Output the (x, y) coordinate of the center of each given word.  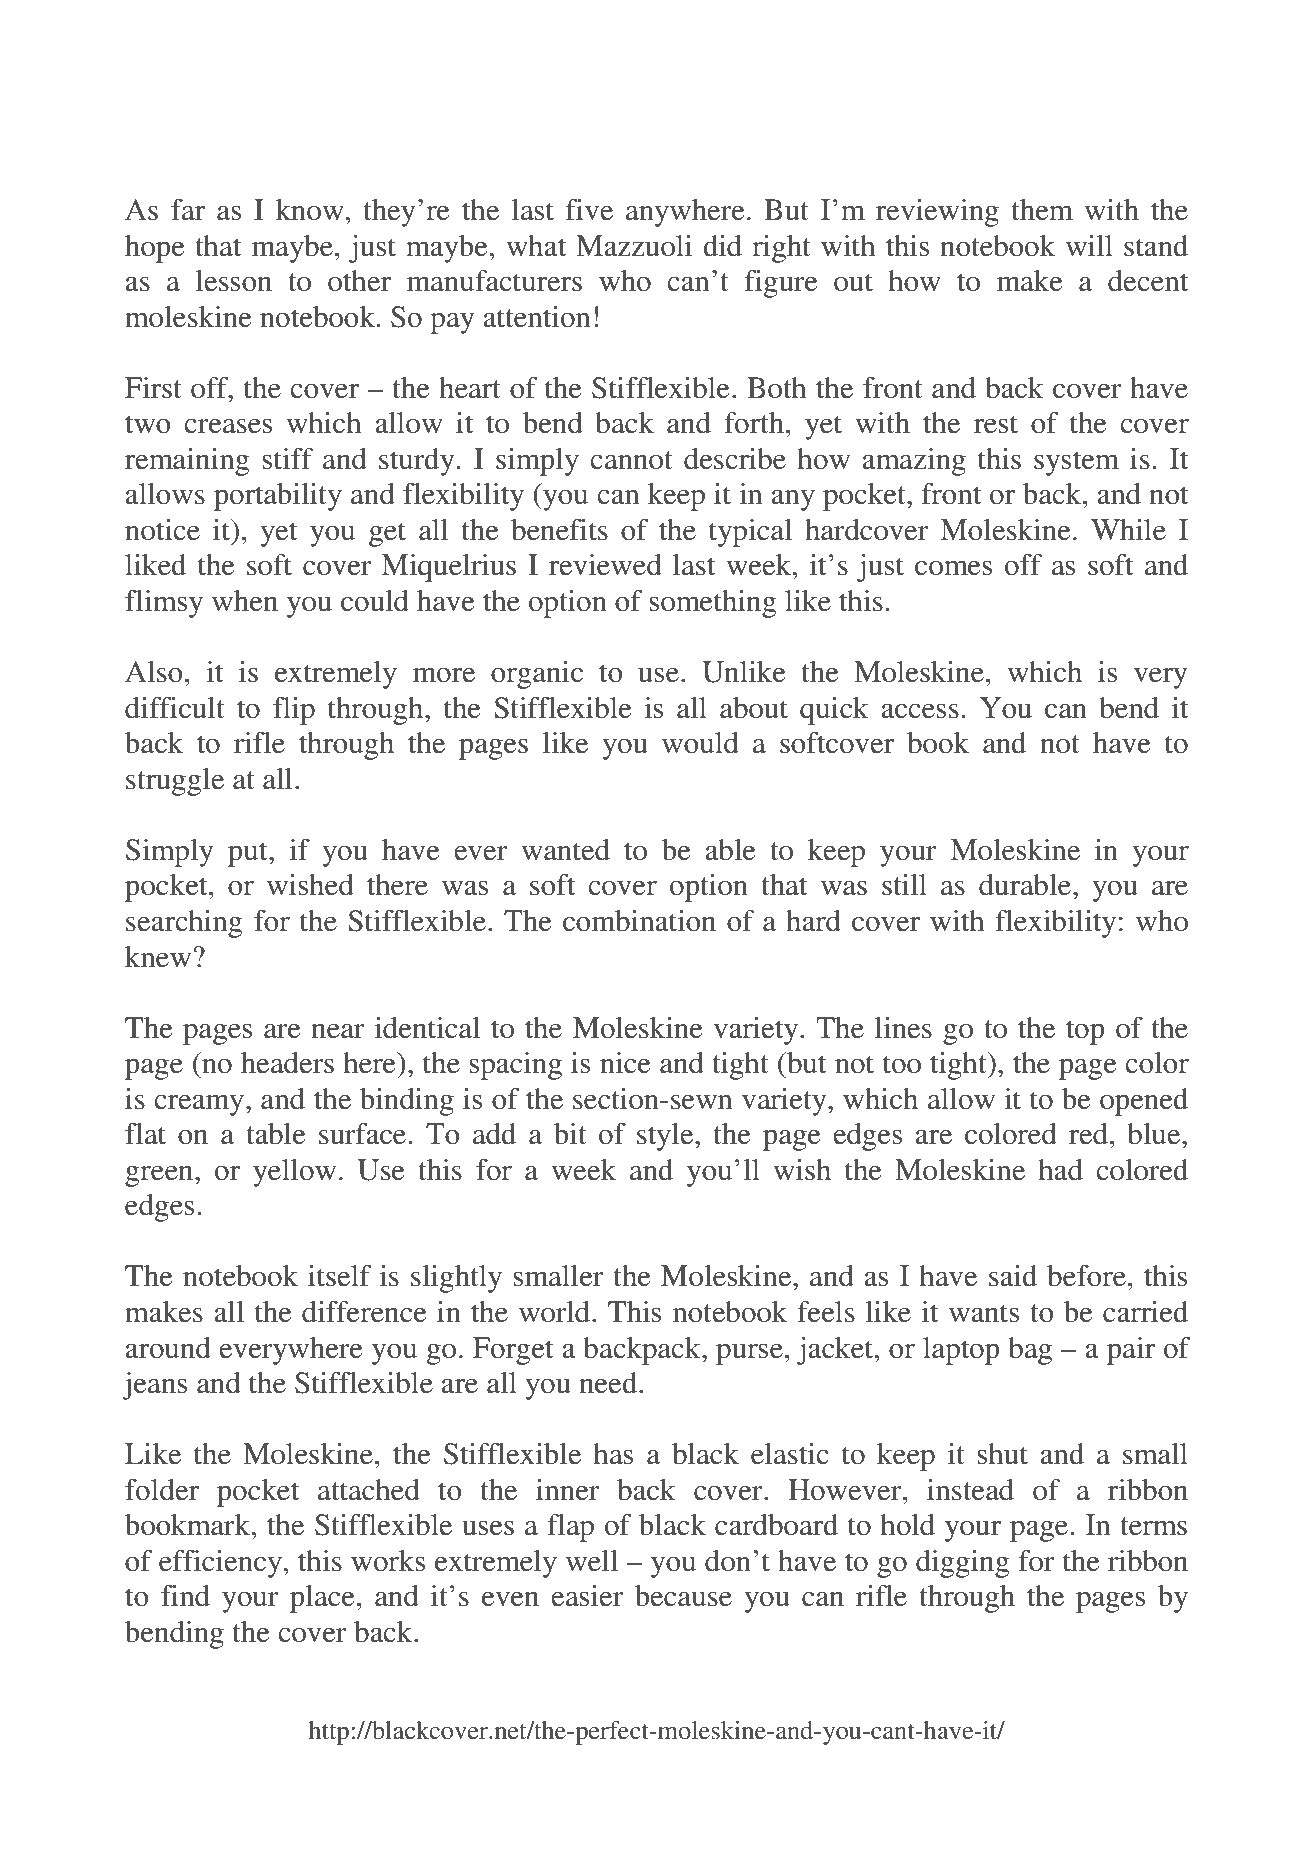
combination (639, 921)
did (722, 246)
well (592, 1561)
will (1089, 245)
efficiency (221, 1564)
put (249, 854)
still (904, 885)
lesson (234, 281)
